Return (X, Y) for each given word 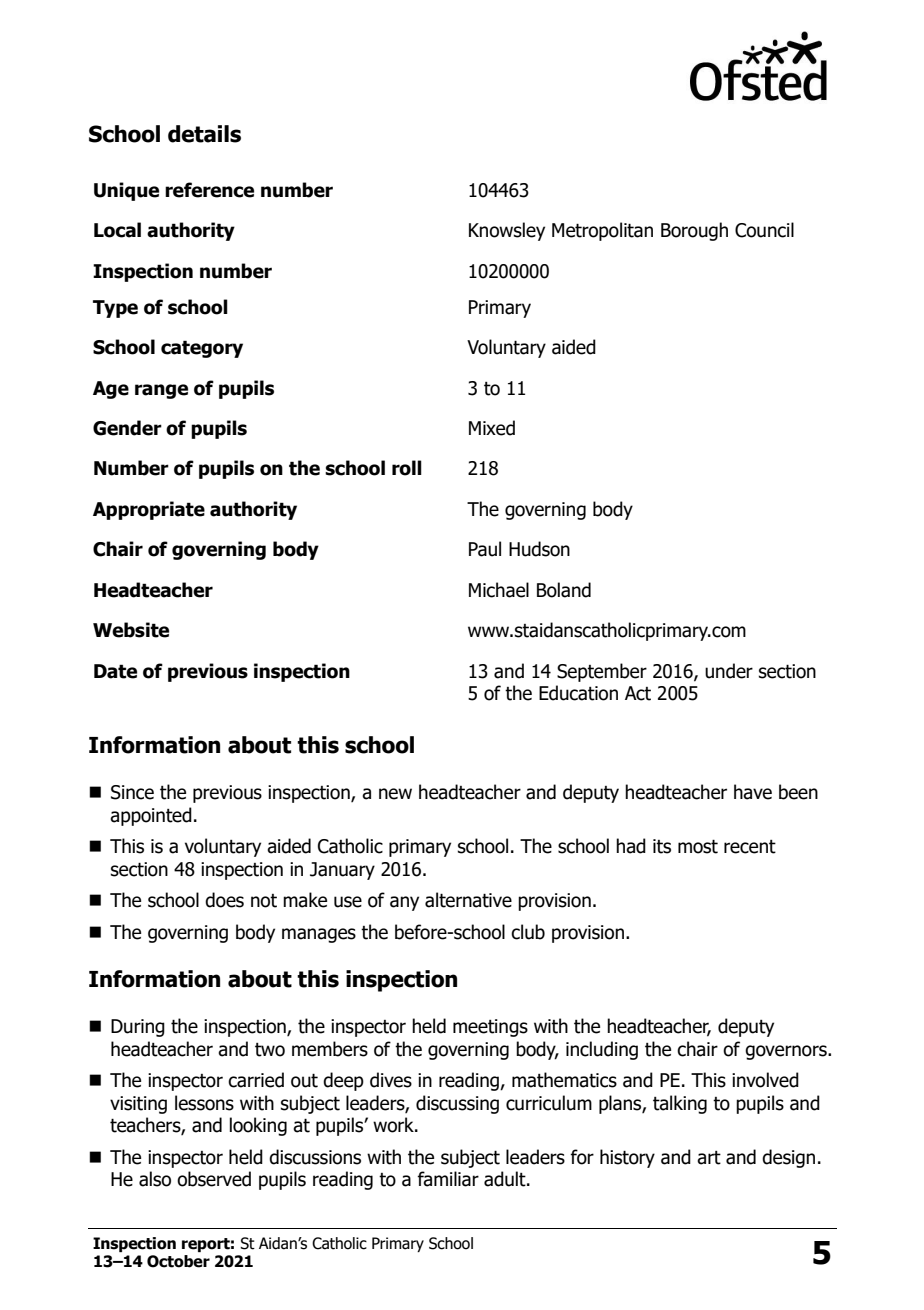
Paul (485, 549)
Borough (694, 231)
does (224, 900)
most (698, 846)
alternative (468, 900)
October (178, 1261)
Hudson (539, 549)
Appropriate (149, 510)
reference (209, 190)
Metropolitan (602, 231)
